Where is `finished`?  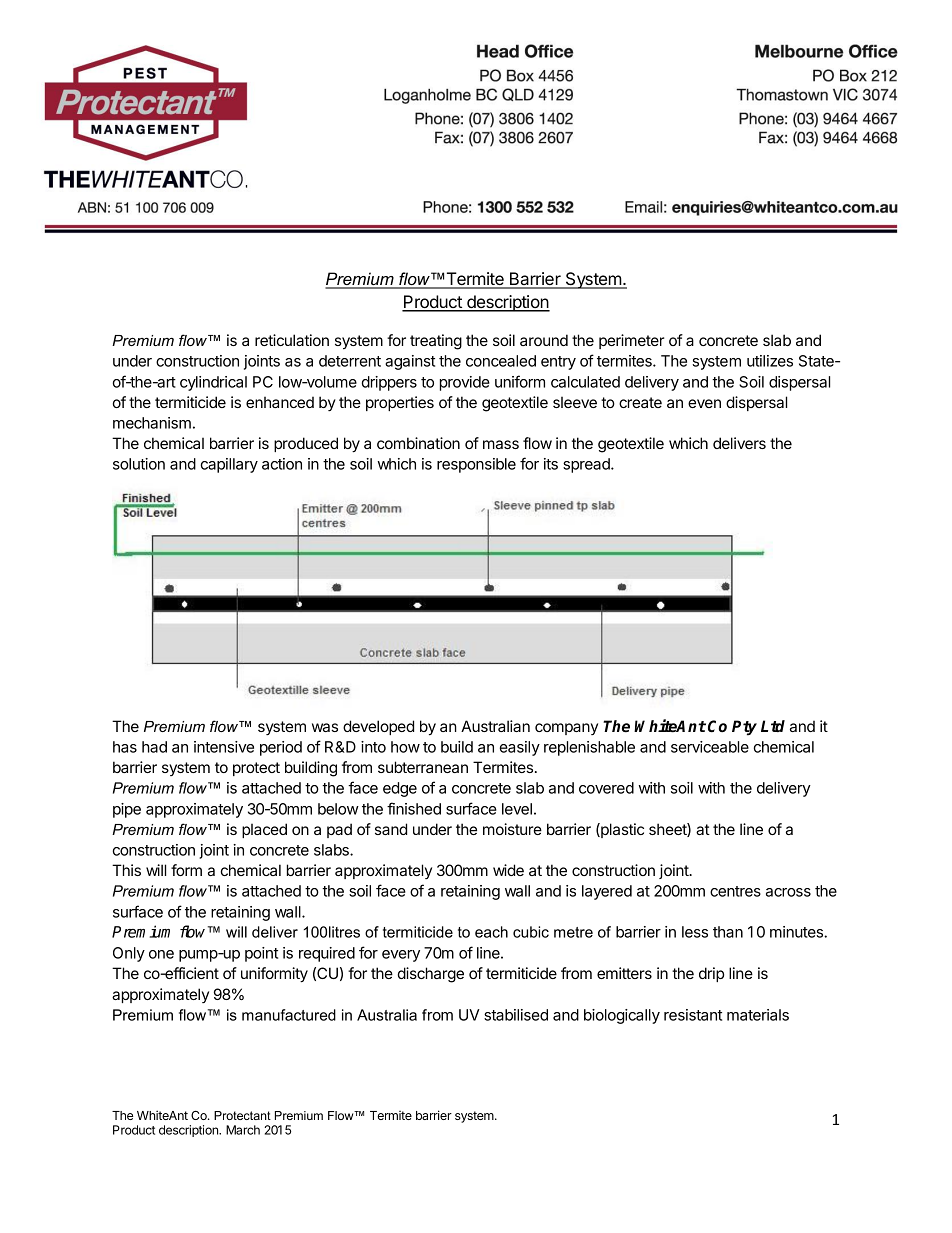
finished is located at coordinates (414, 808).
